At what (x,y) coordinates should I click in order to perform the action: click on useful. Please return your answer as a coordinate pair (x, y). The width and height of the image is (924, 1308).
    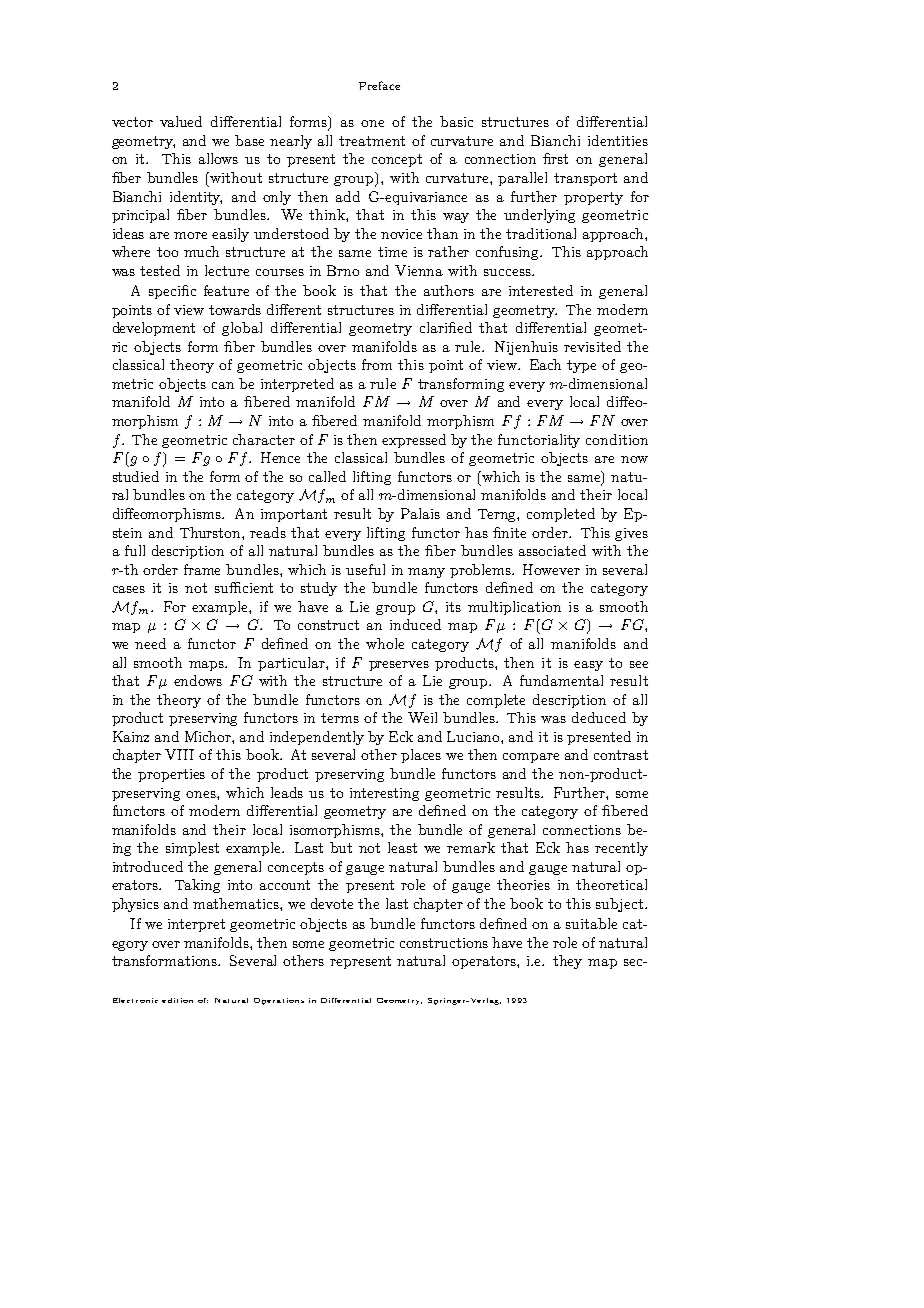
    Looking at the image, I should click on (365, 569).
